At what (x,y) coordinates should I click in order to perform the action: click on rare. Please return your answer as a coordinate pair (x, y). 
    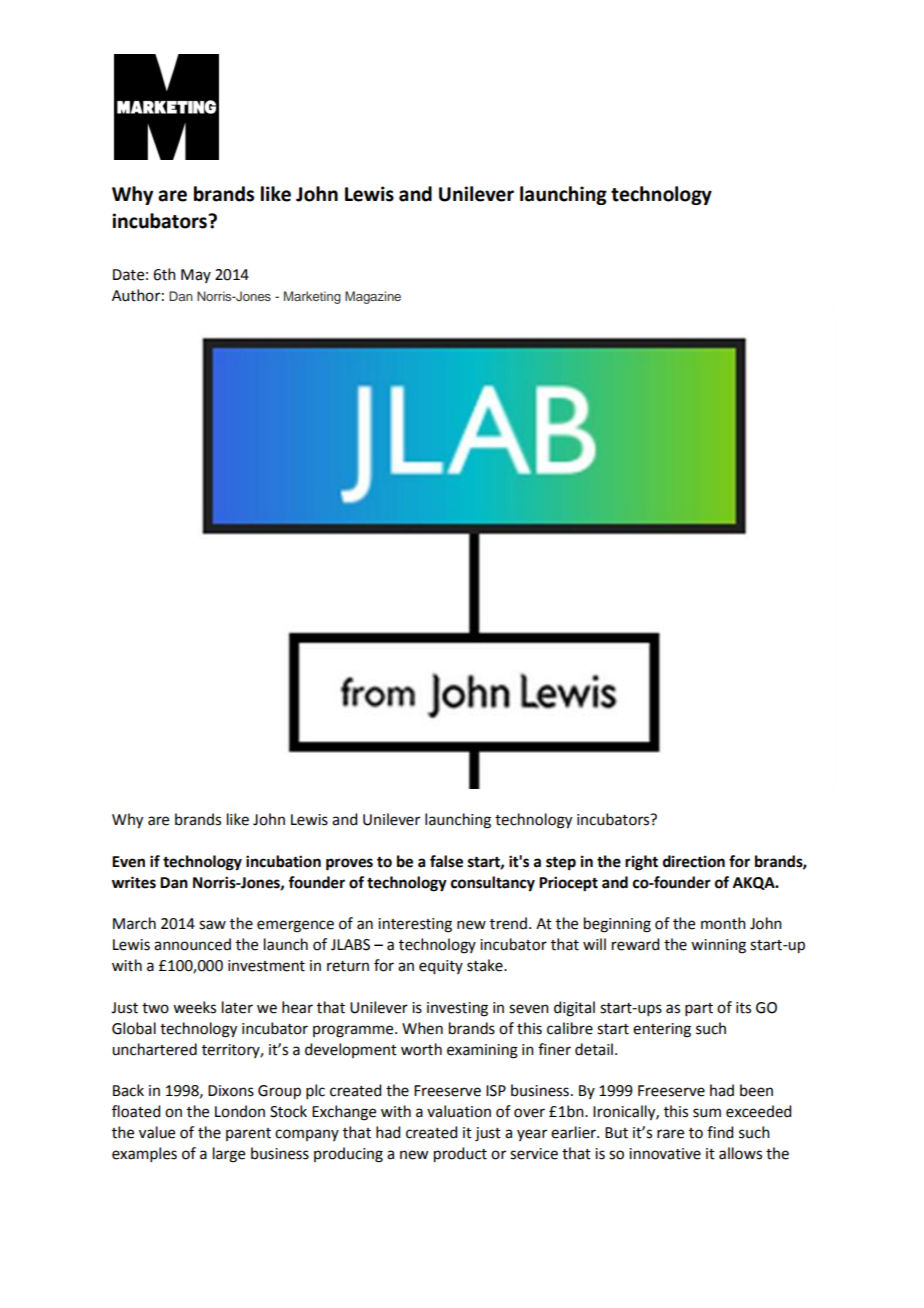
    Looking at the image, I should click on (670, 1134).
